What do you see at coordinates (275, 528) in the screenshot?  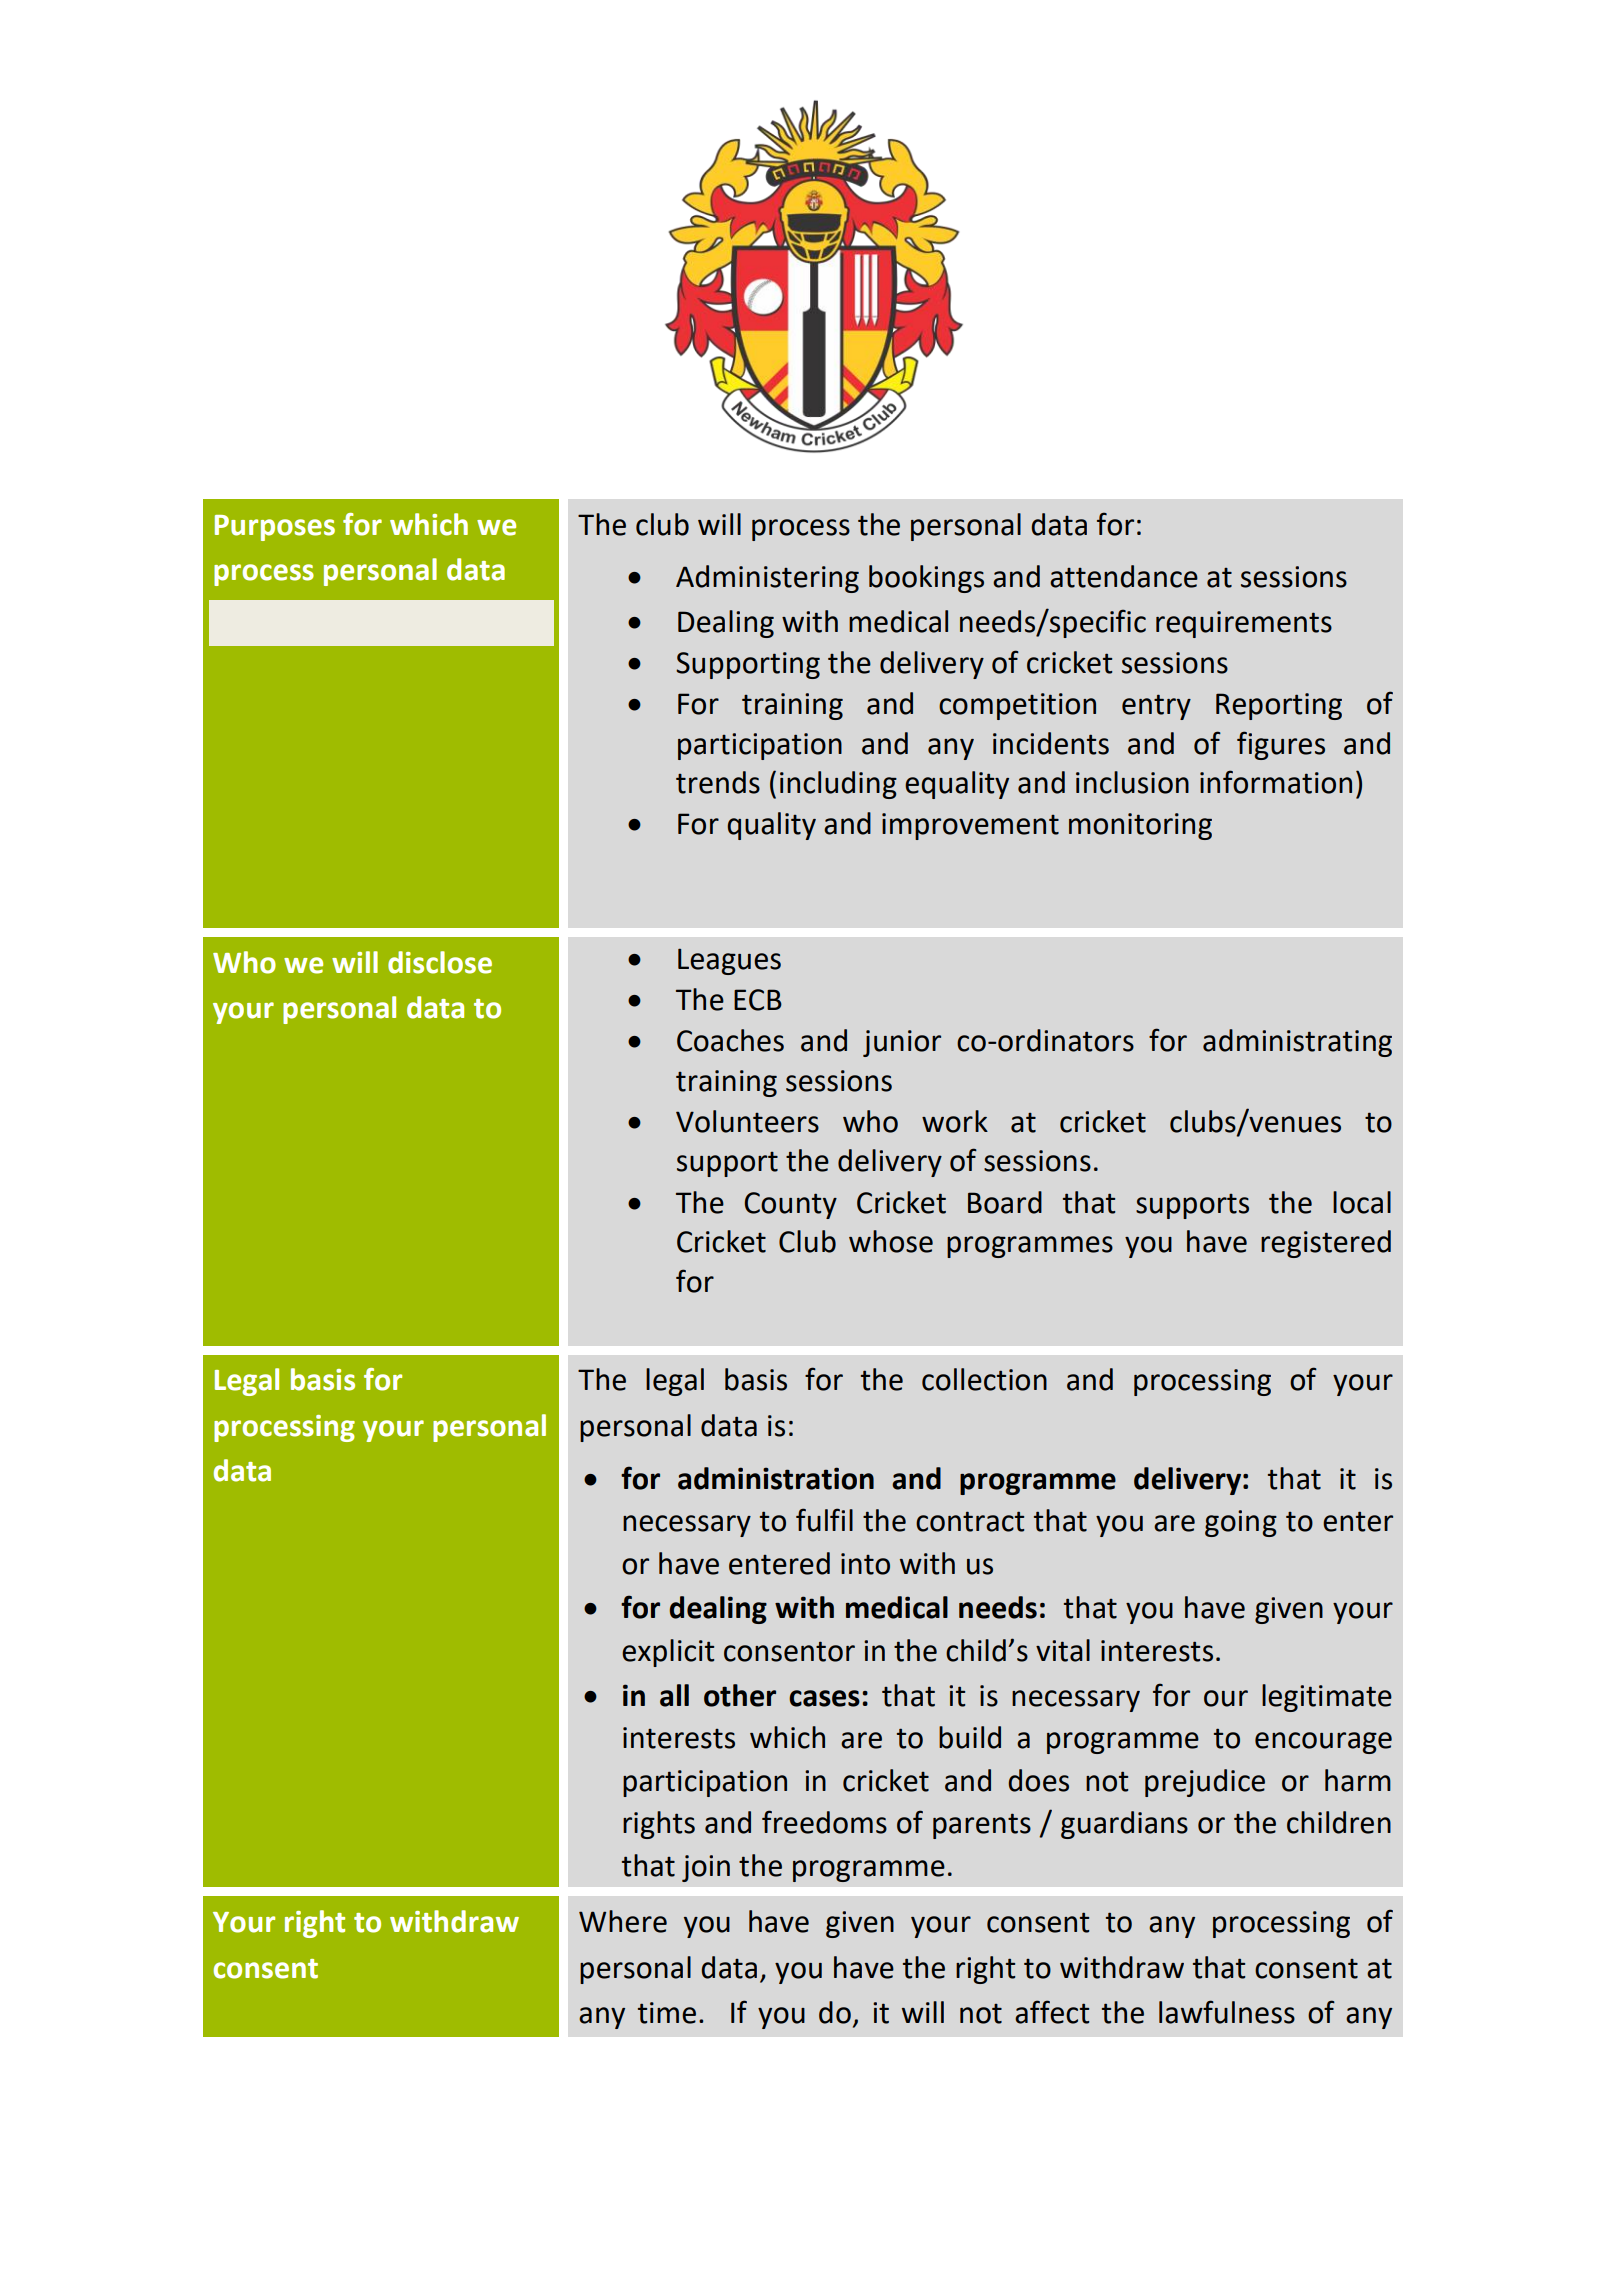 I see `Purposes` at bounding box center [275, 528].
